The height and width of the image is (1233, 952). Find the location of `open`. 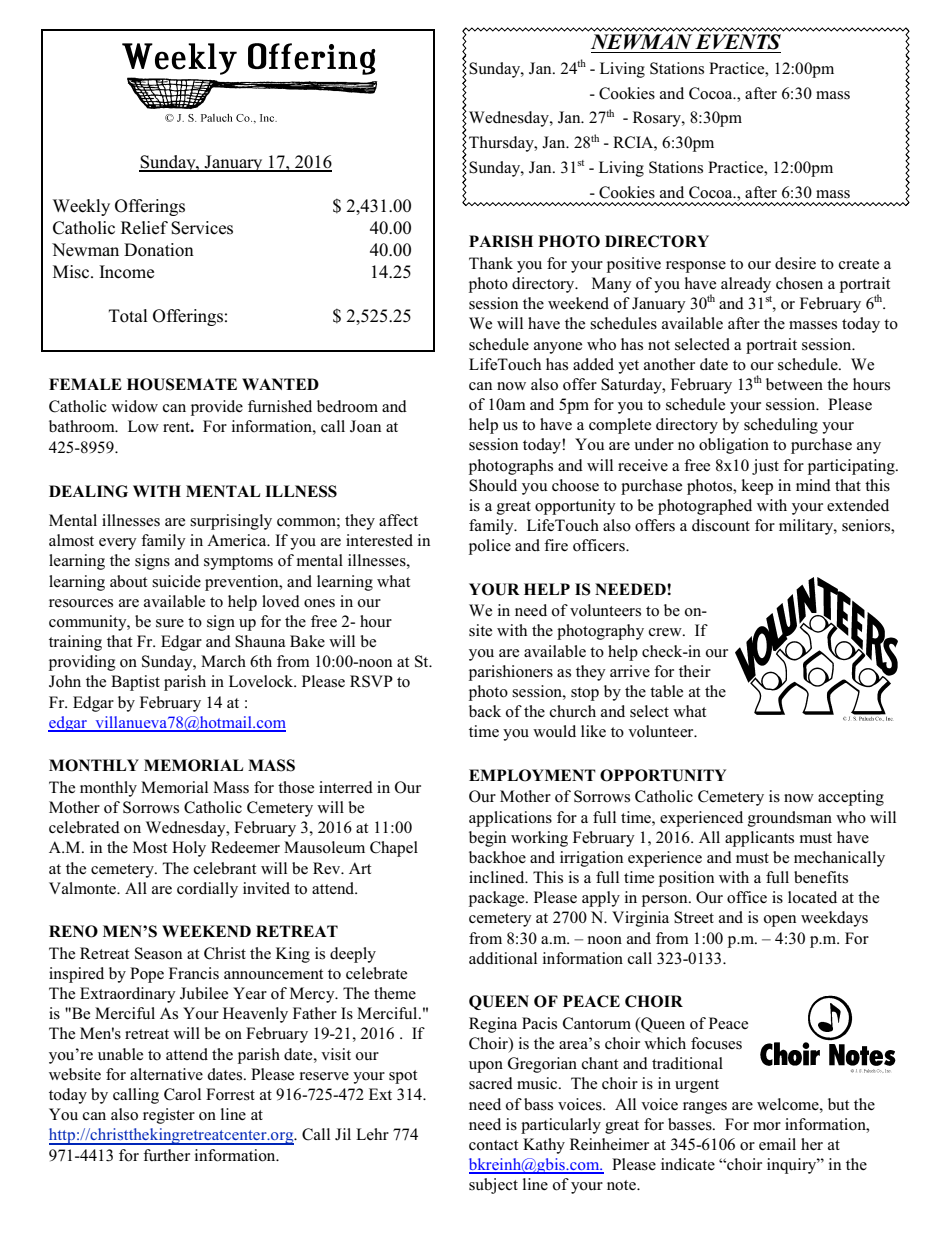

open is located at coordinates (780, 921).
